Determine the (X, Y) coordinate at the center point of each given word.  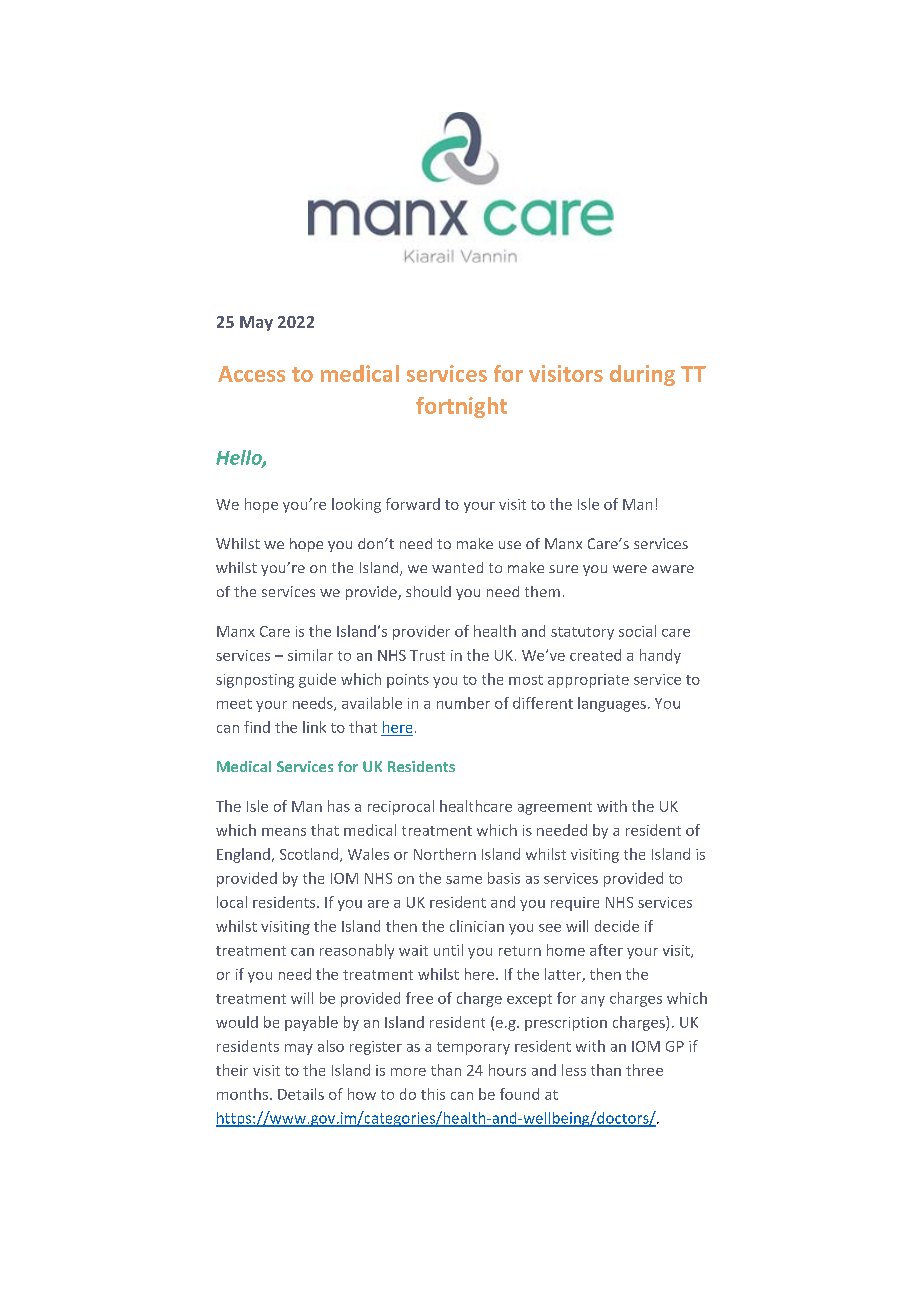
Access (251, 374)
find (257, 727)
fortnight (461, 407)
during (642, 375)
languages (612, 704)
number (463, 703)
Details (301, 1094)
